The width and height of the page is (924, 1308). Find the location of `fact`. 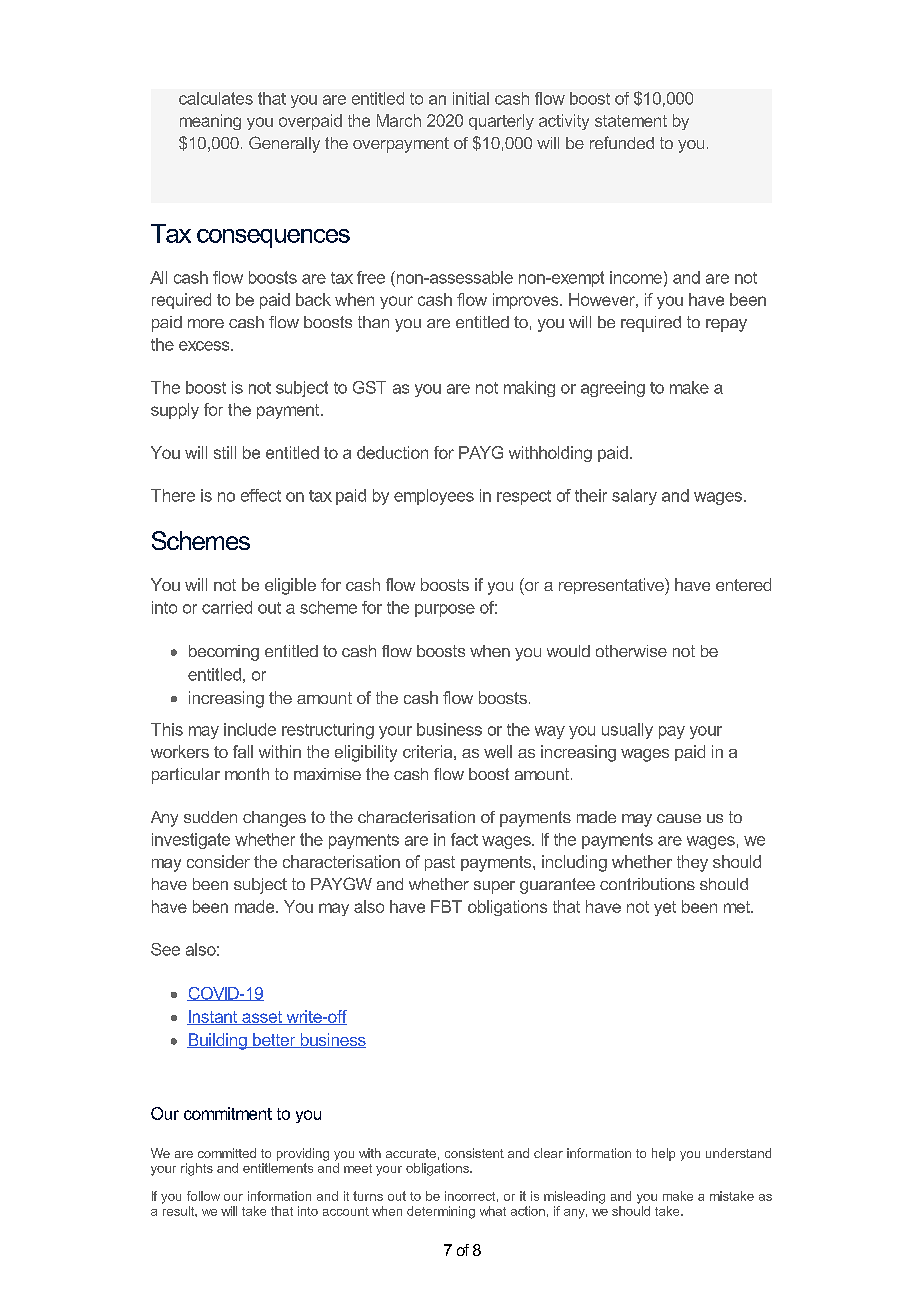

fact is located at coordinates (464, 839).
